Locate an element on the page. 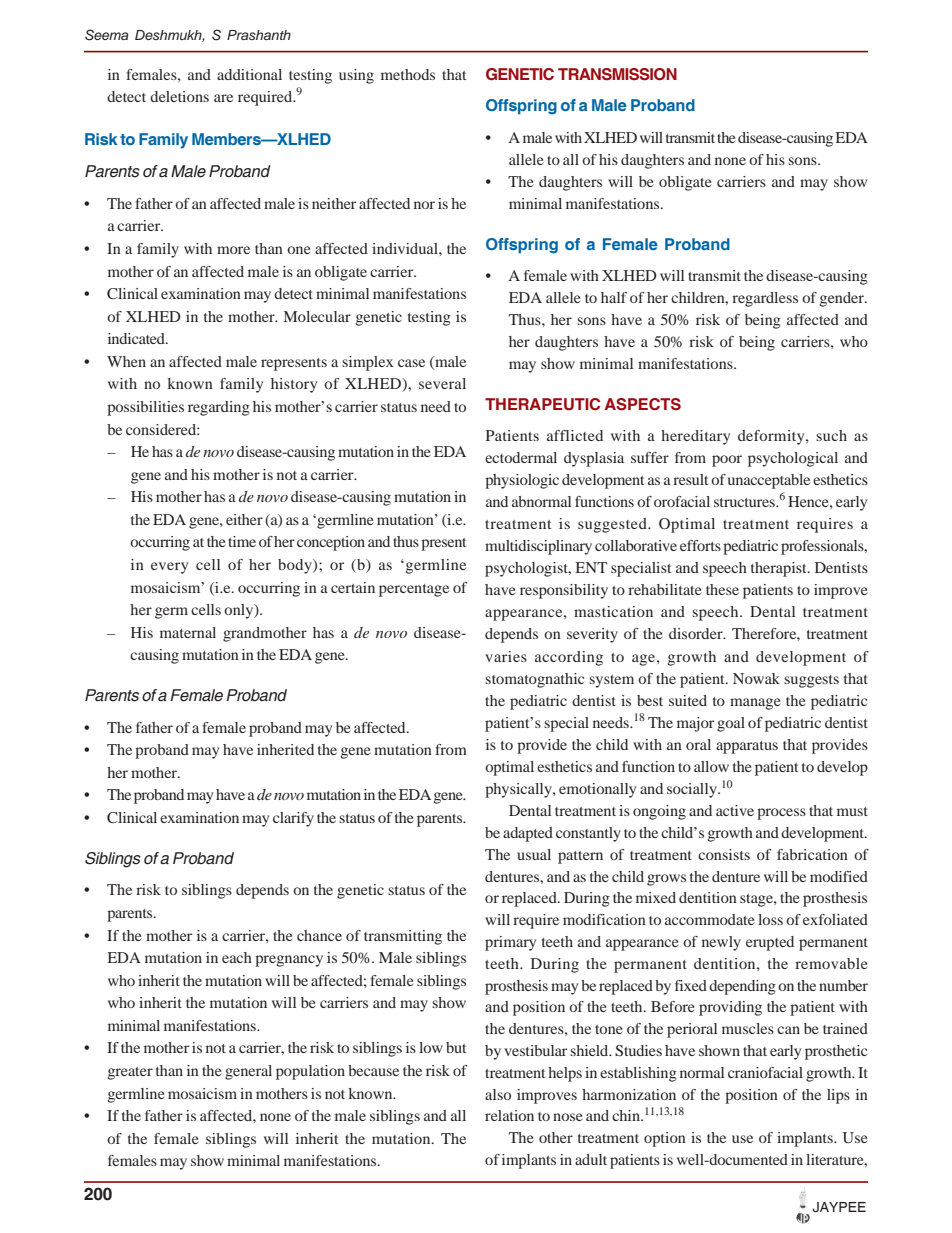 The image size is (952, 1233). methods is located at coordinates (408, 74).
